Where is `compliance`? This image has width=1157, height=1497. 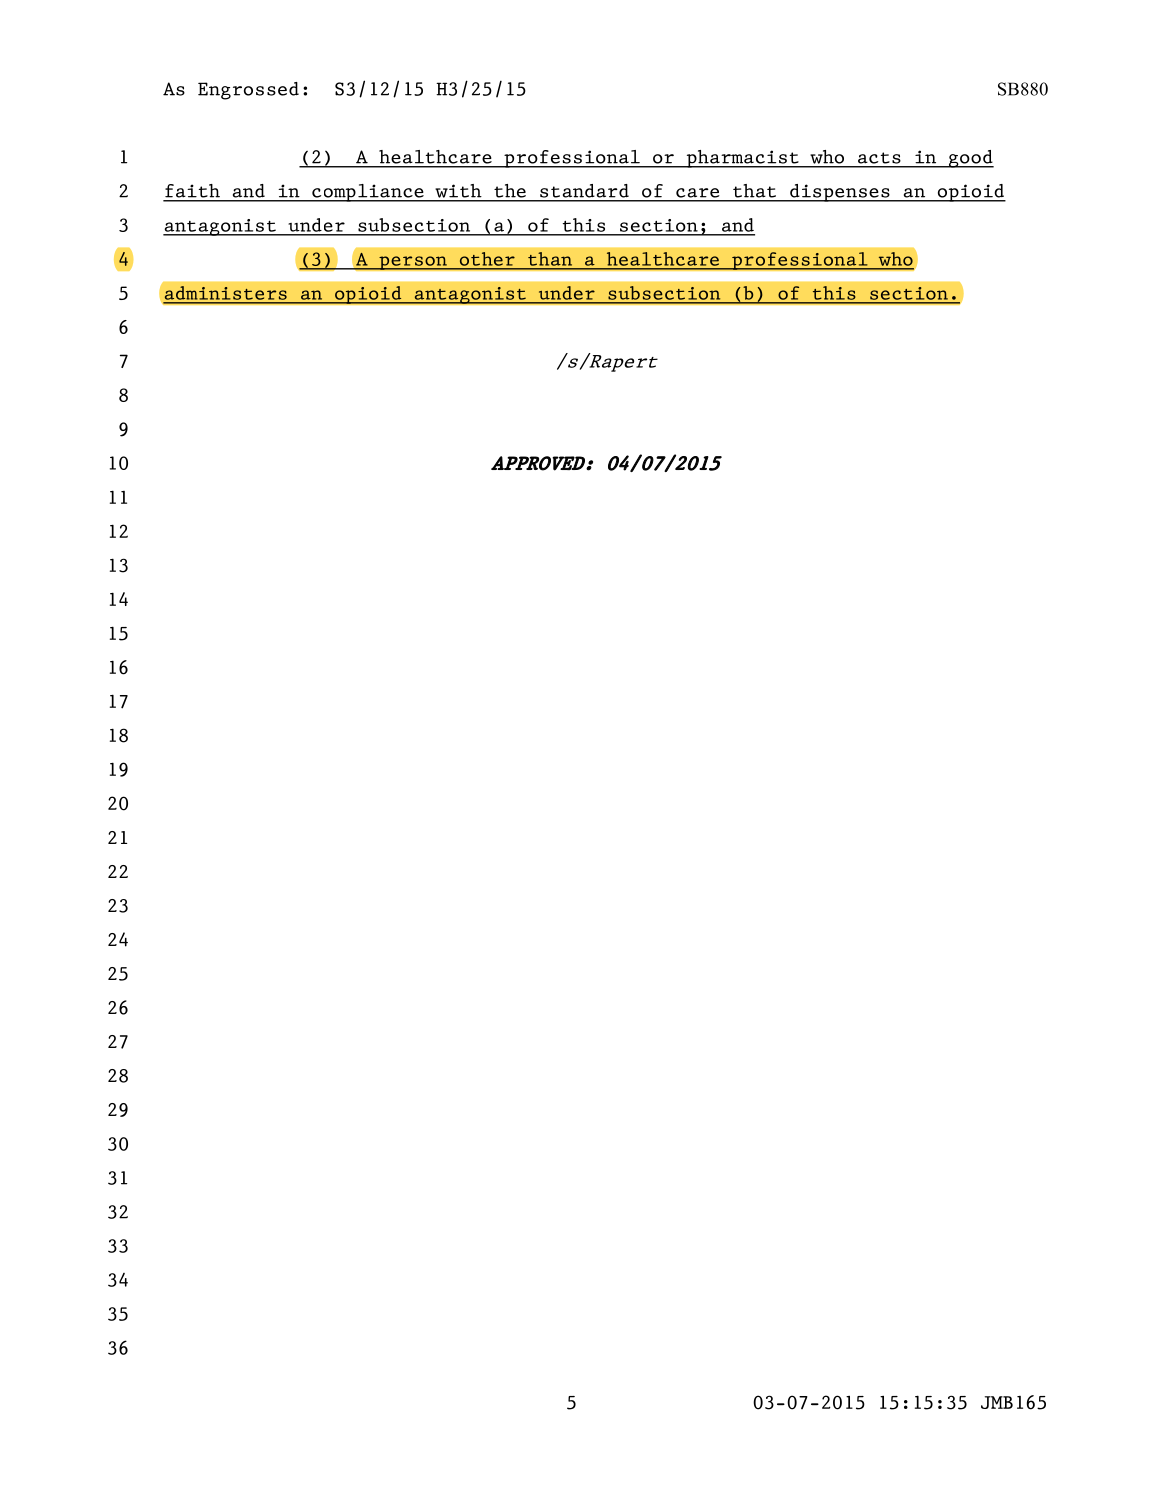 compliance is located at coordinates (368, 193).
